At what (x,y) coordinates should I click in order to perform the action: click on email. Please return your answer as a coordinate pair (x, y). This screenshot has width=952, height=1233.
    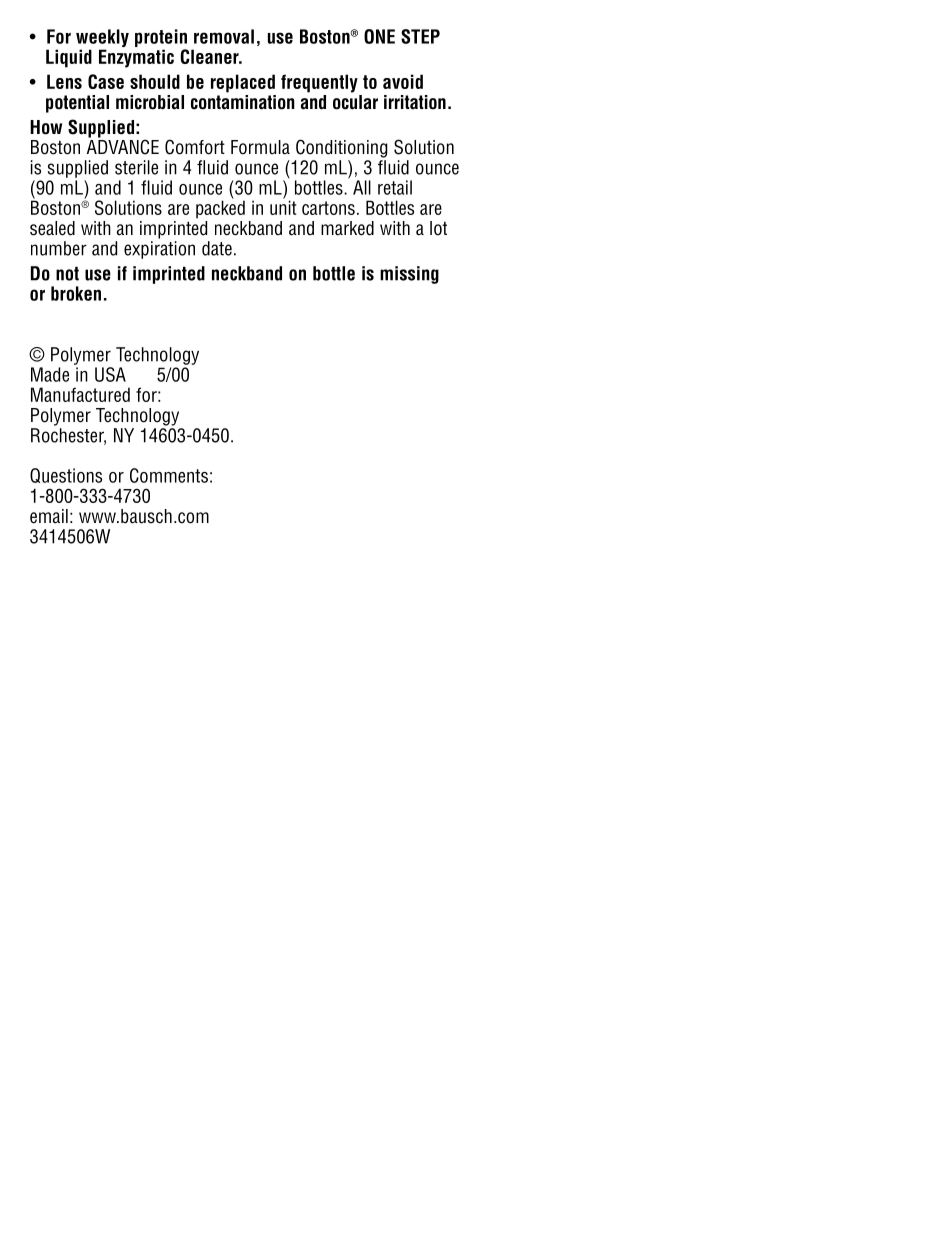
    Looking at the image, I should click on (49, 516).
